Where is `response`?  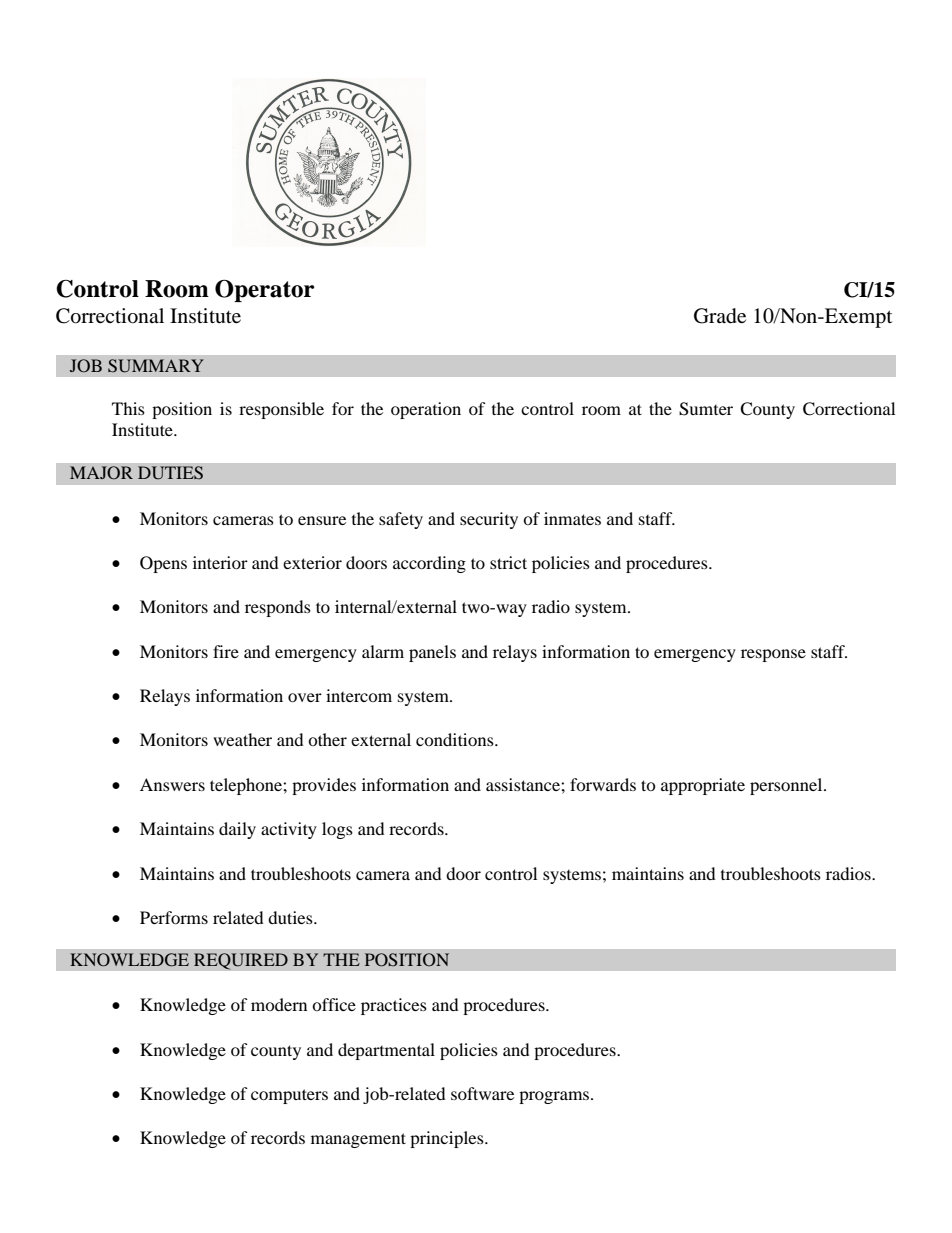
response is located at coordinates (773, 655).
